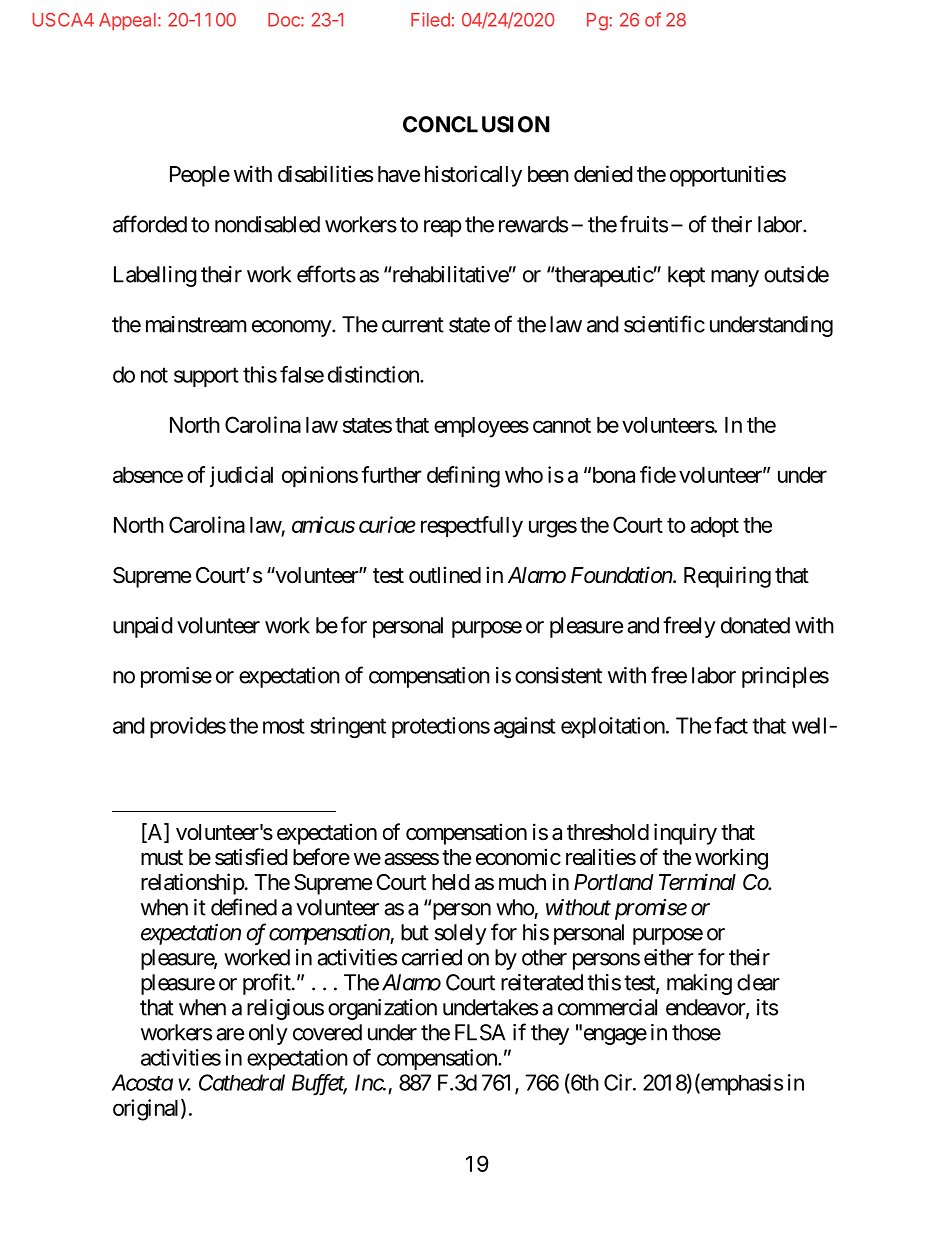 Image resolution: width=952 pixels, height=1233 pixels. What do you see at coordinates (268, 1034) in the screenshot?
I see `only` at bounding box center [268, 1034].
